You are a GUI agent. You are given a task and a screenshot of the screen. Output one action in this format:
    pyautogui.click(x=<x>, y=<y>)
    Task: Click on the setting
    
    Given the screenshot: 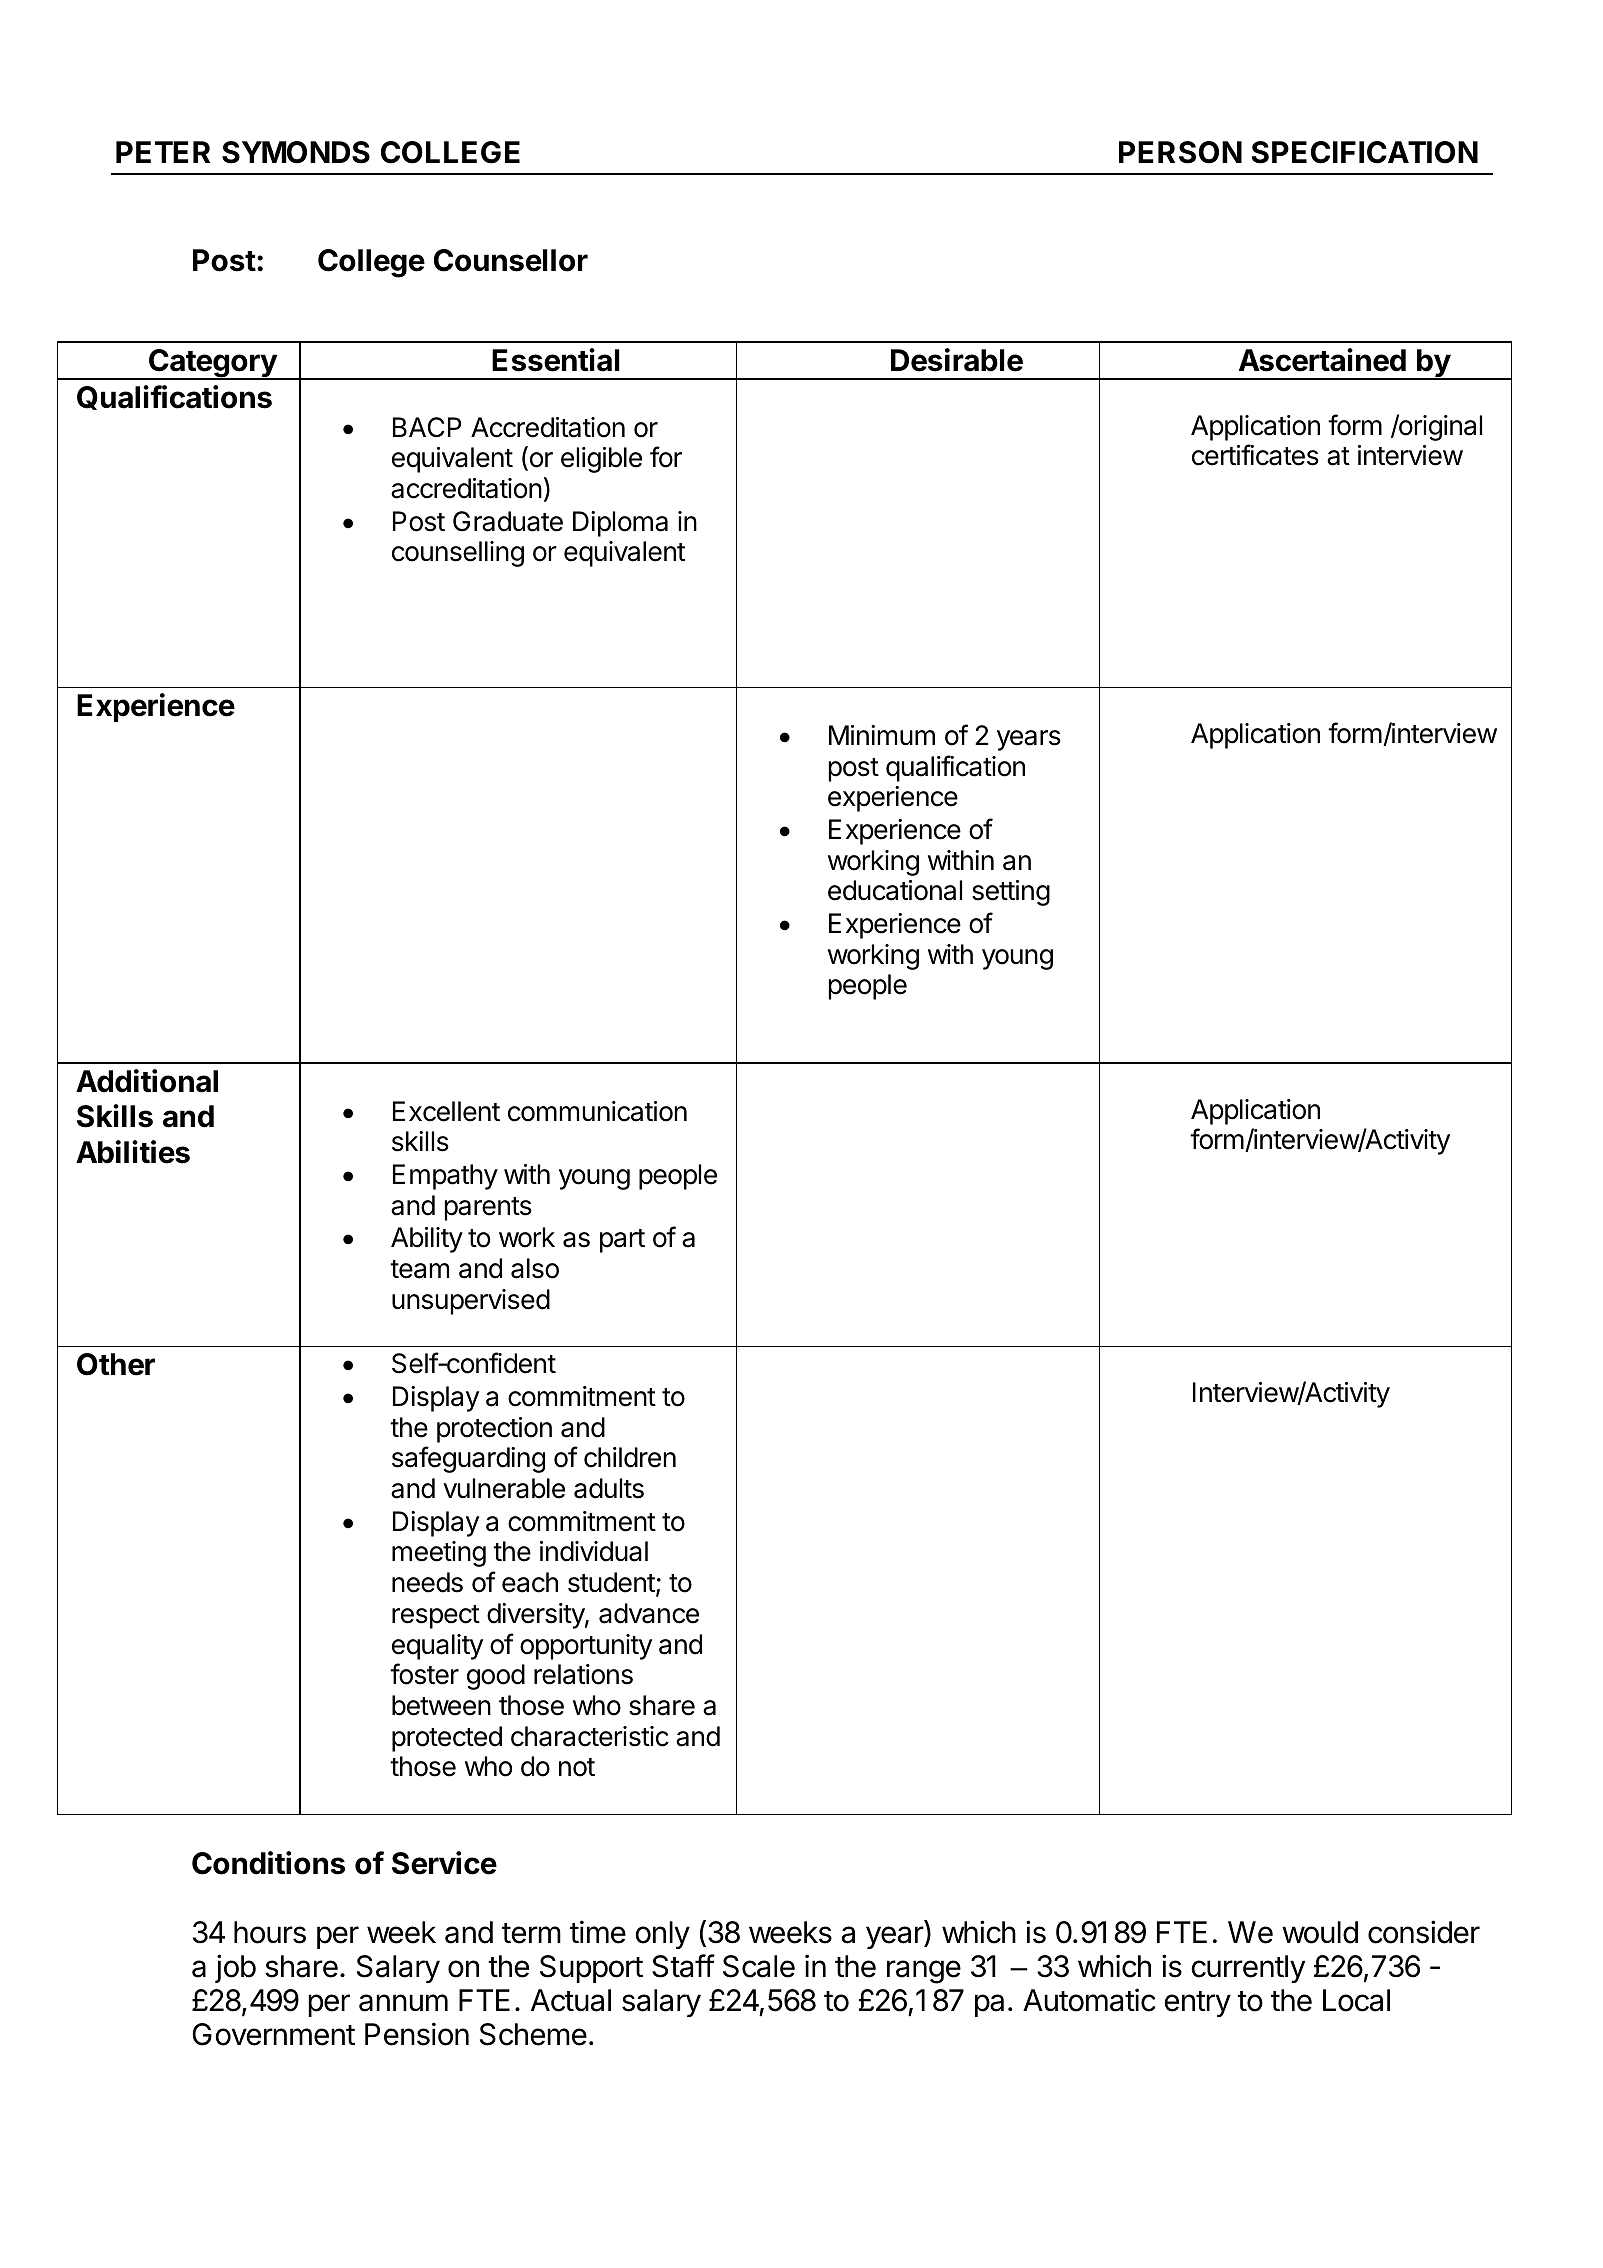 What is the action you would take?
    pyautogui.click(x=1011, y=893)
